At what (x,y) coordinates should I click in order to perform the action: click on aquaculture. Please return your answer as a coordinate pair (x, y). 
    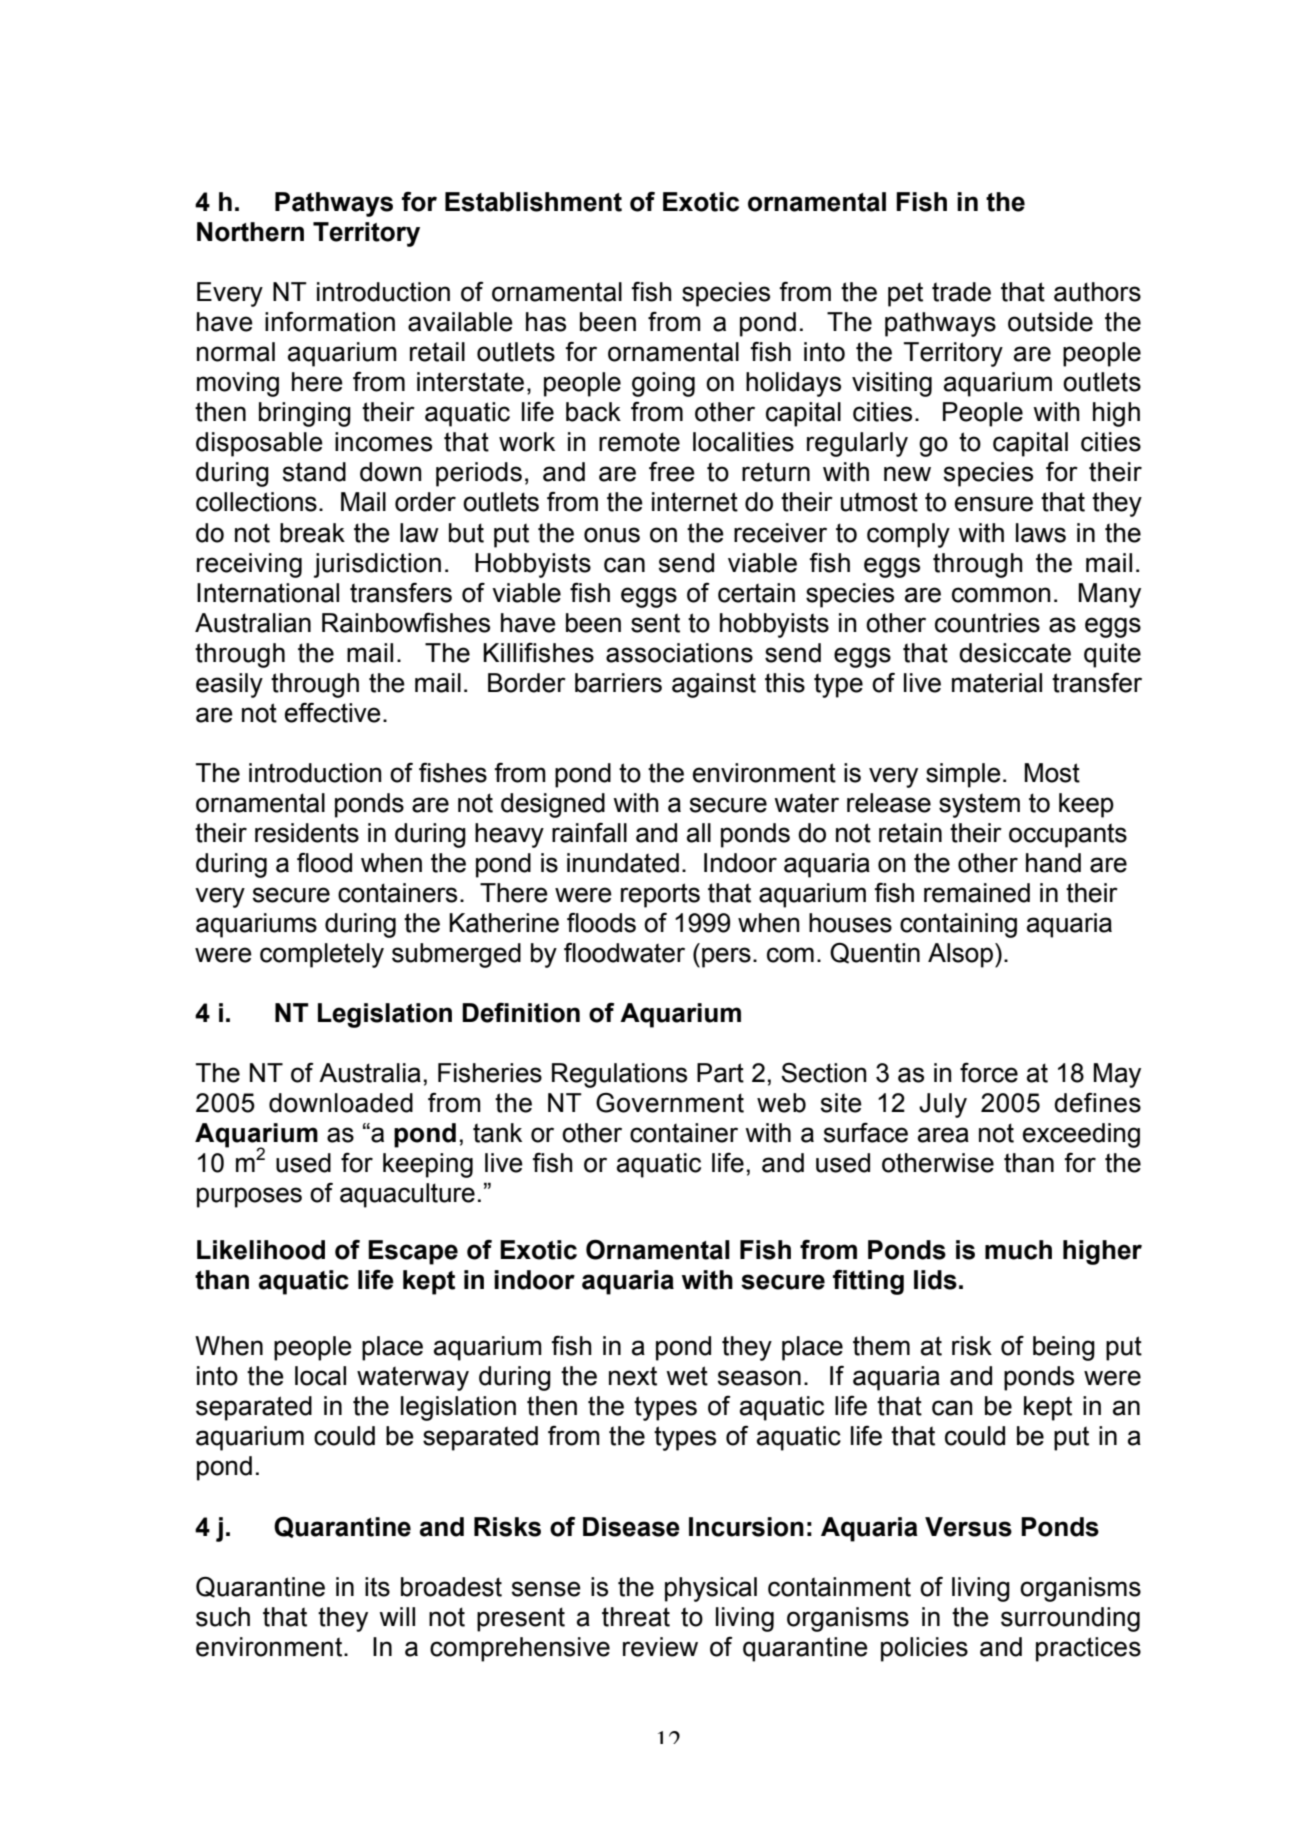
    Looking at the image, I should click on (407, 1195).
